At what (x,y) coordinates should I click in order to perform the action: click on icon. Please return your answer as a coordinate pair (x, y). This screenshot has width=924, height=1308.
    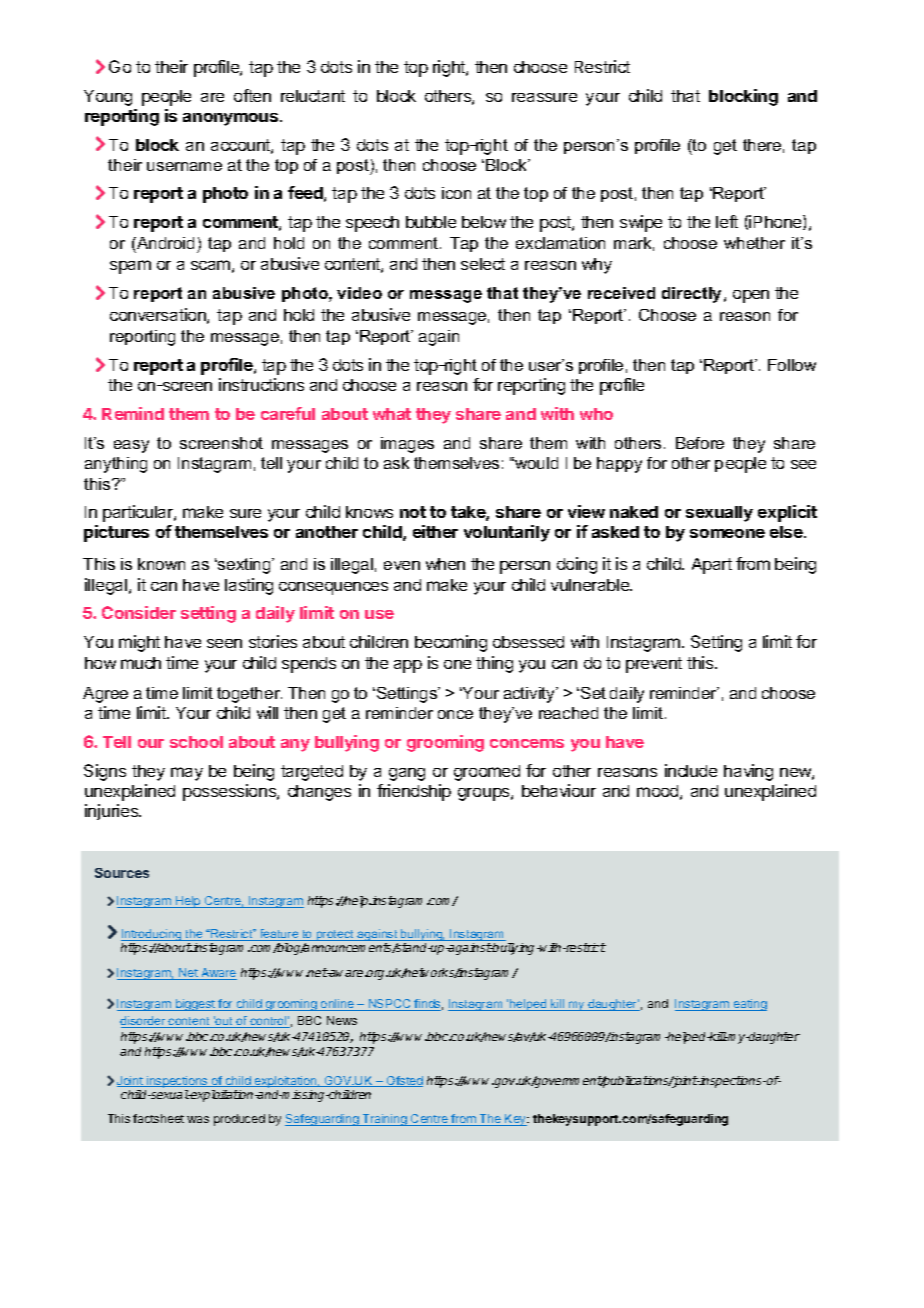
    Looking at the image, I should click on (456, 193).
